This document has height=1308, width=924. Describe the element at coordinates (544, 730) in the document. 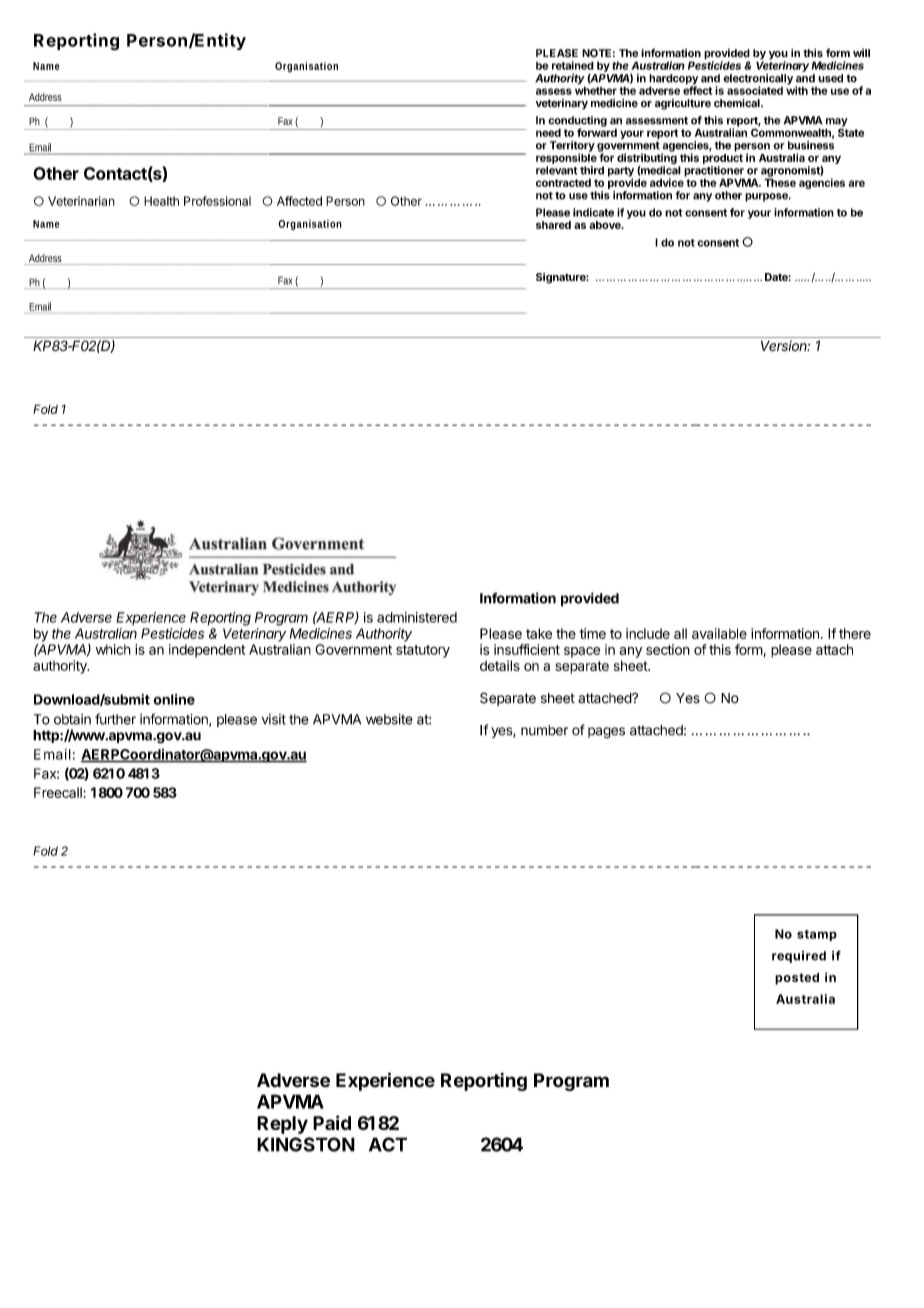

I see `number` at that location.
